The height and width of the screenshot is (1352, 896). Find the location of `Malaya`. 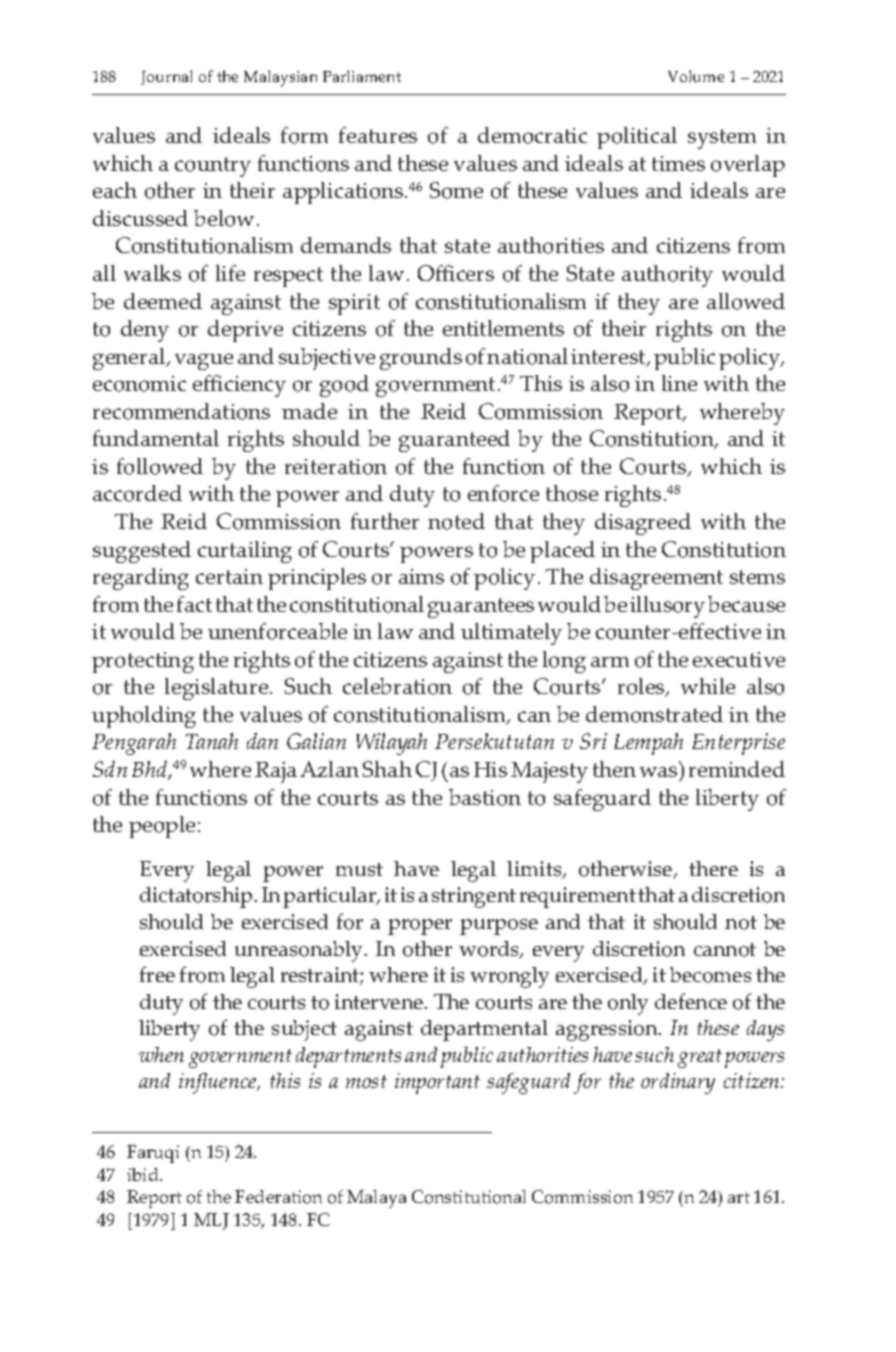

Malaya is located at coordinates (376, 1199).
